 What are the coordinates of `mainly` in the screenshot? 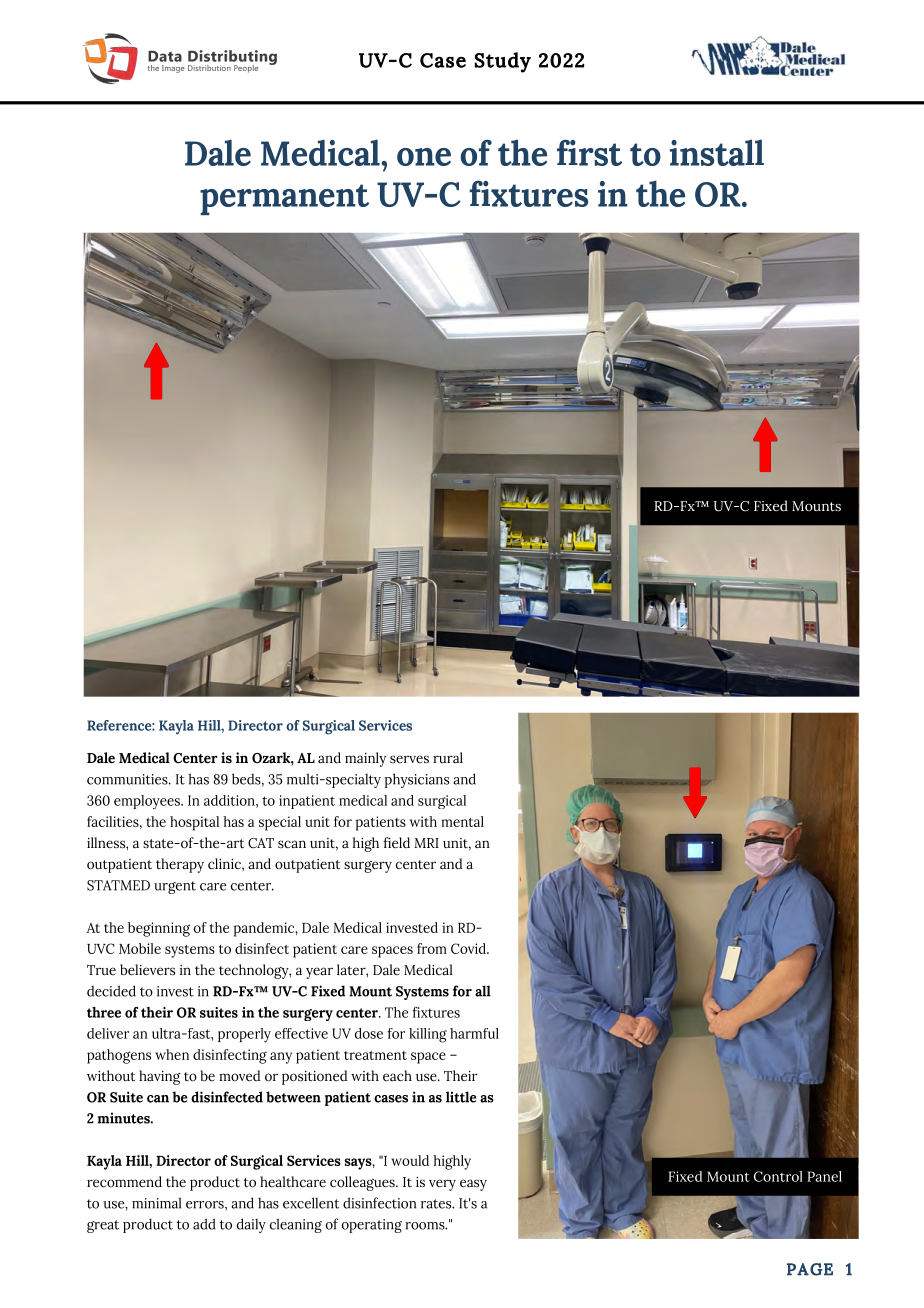 It's located at (365, 759).
